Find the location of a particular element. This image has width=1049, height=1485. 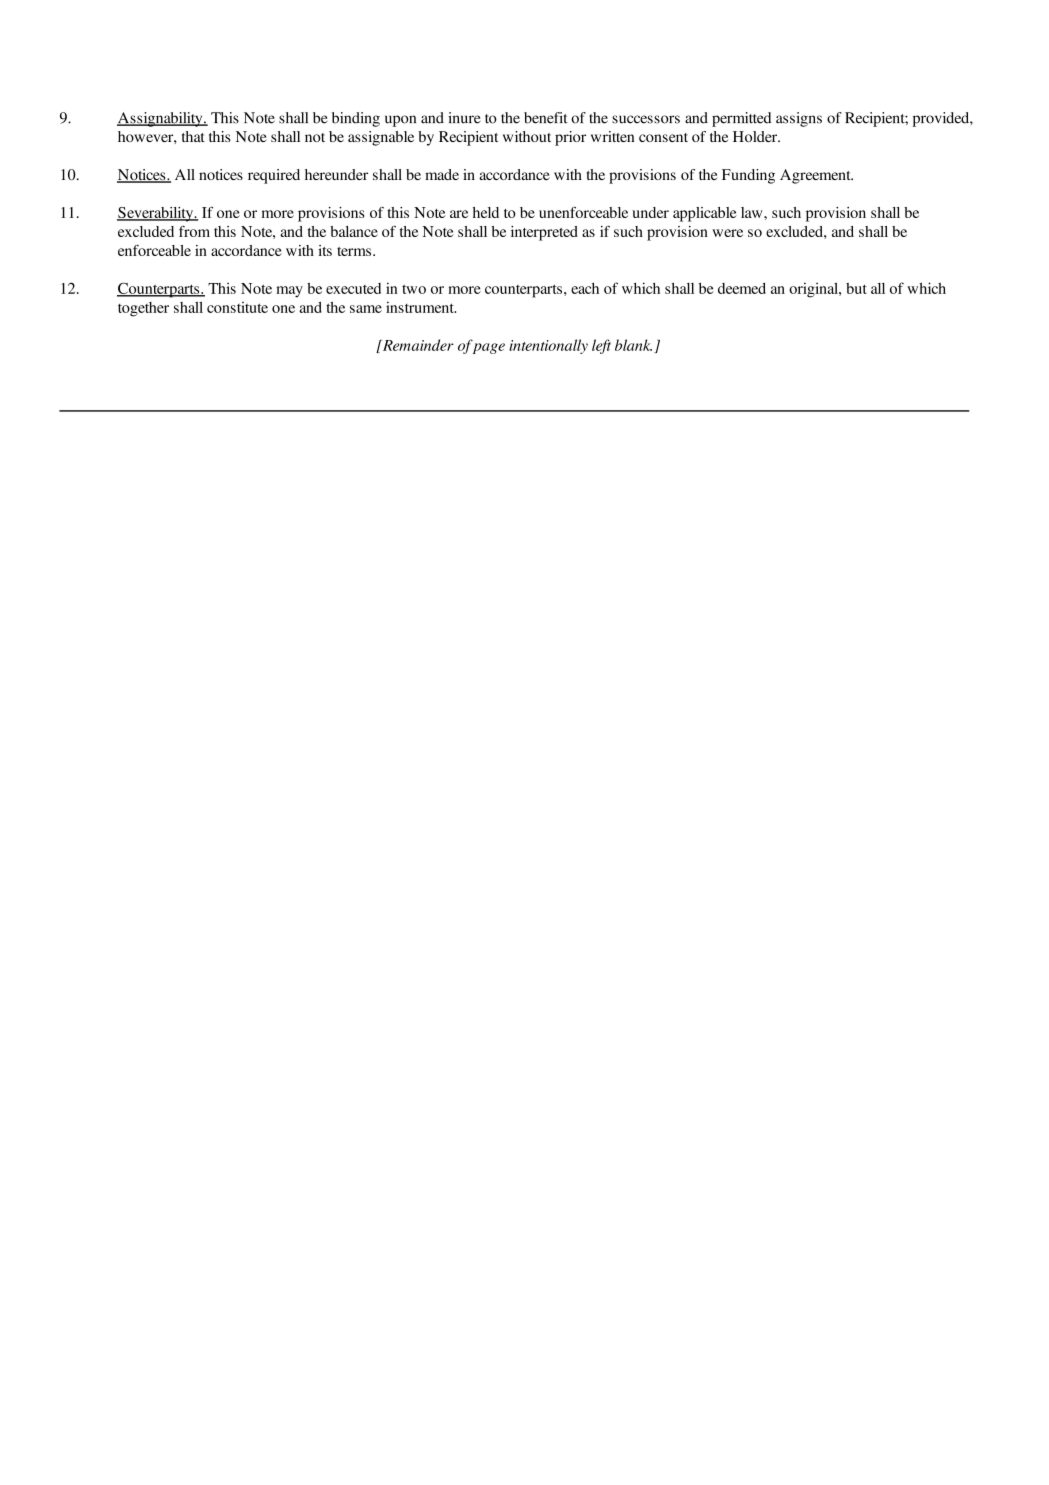

constitute is located at coordinates (237, 307).
